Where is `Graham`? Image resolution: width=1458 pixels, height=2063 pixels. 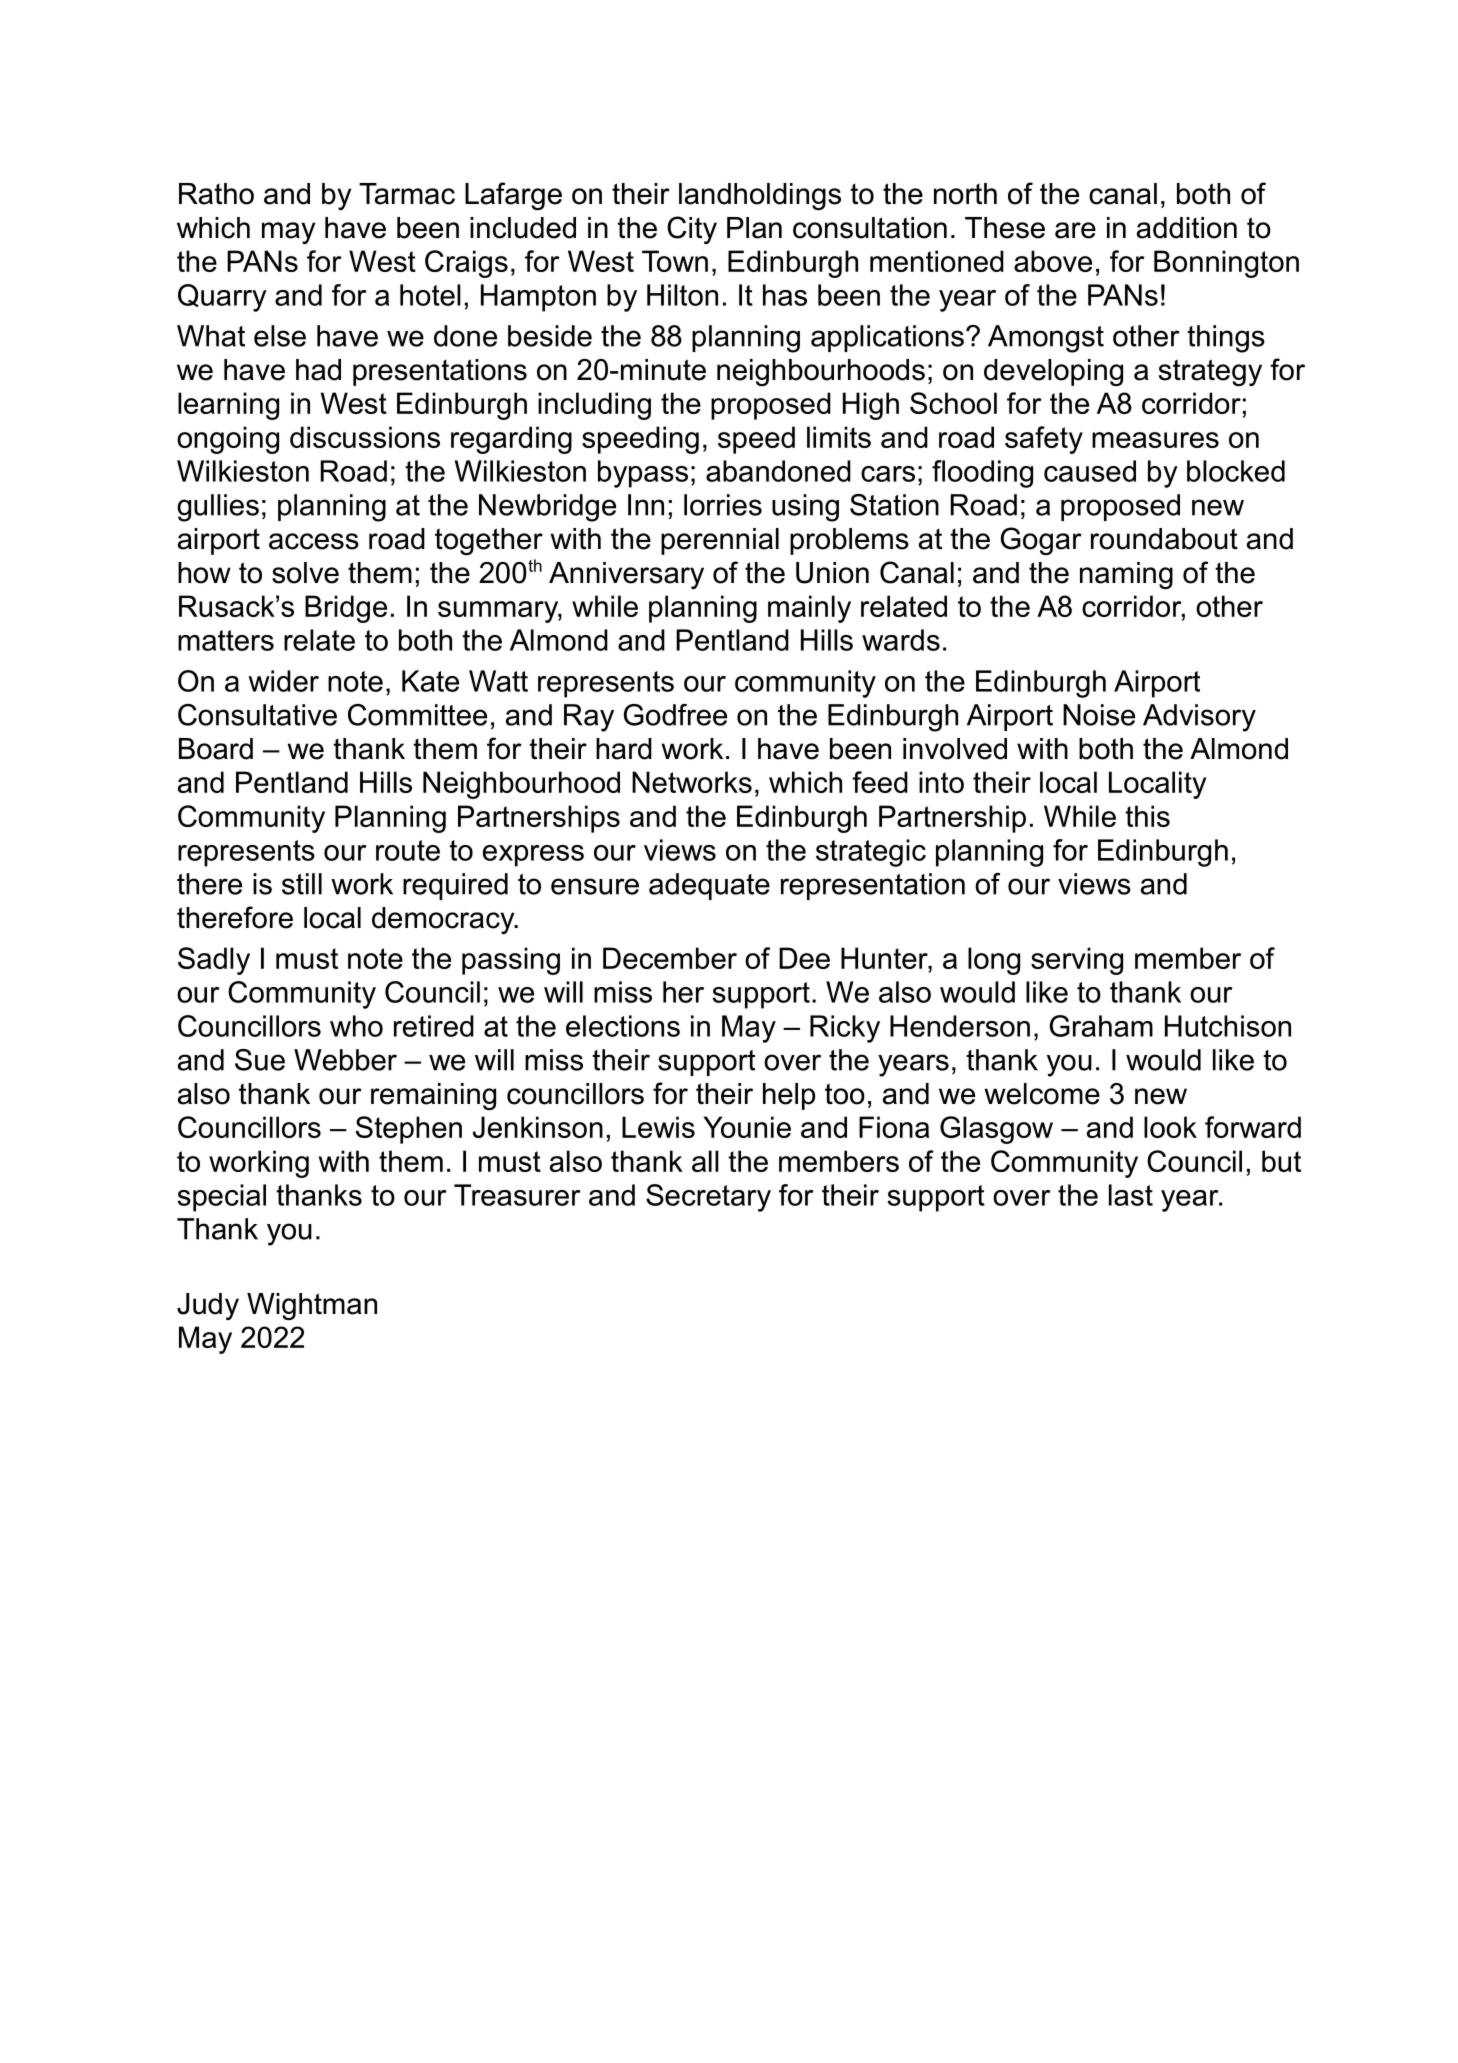 Graham is located at coordinates (1101, 1026).
